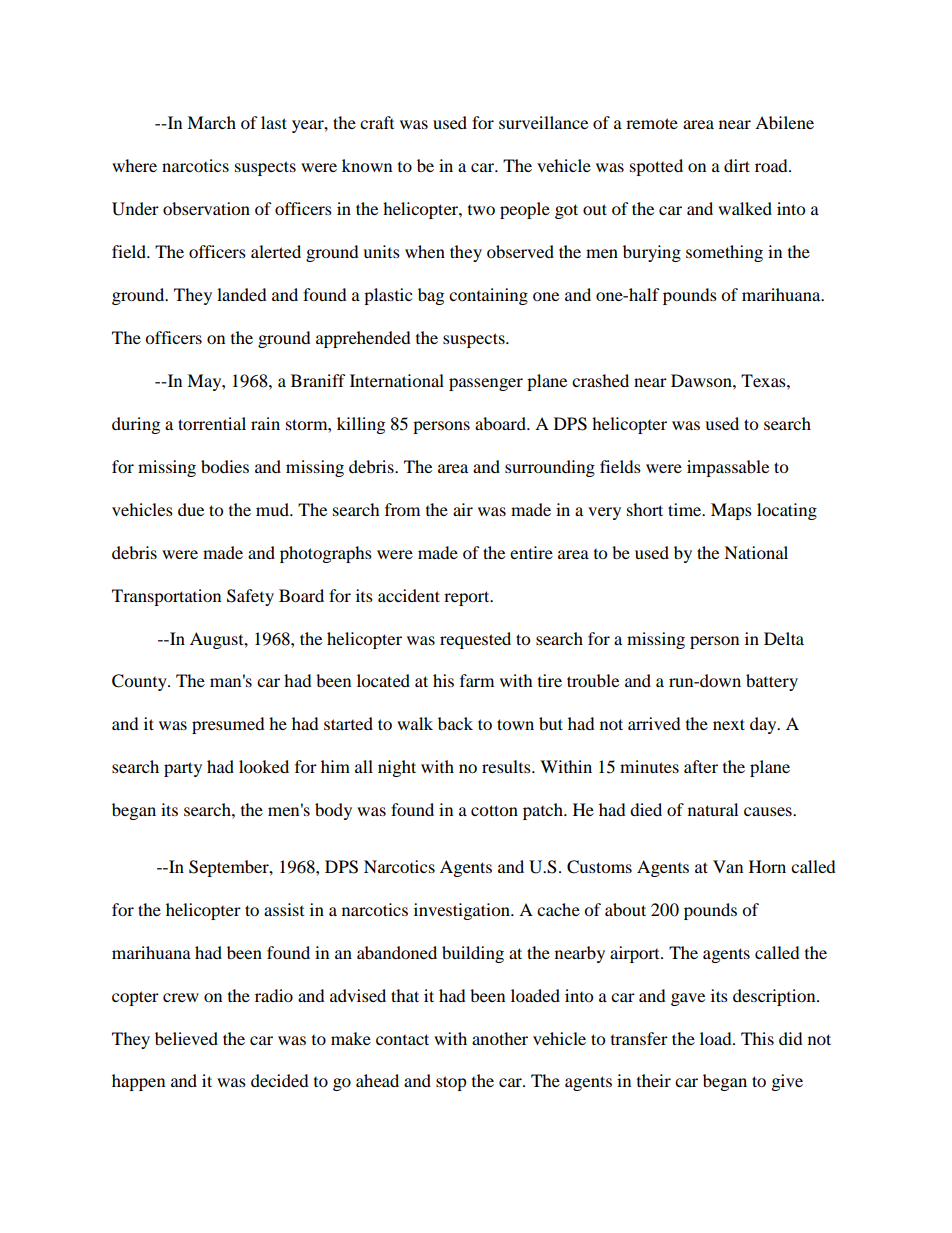  Describe the element at coordinates (550, 468) in the page. I see `surrounding` at that location.
